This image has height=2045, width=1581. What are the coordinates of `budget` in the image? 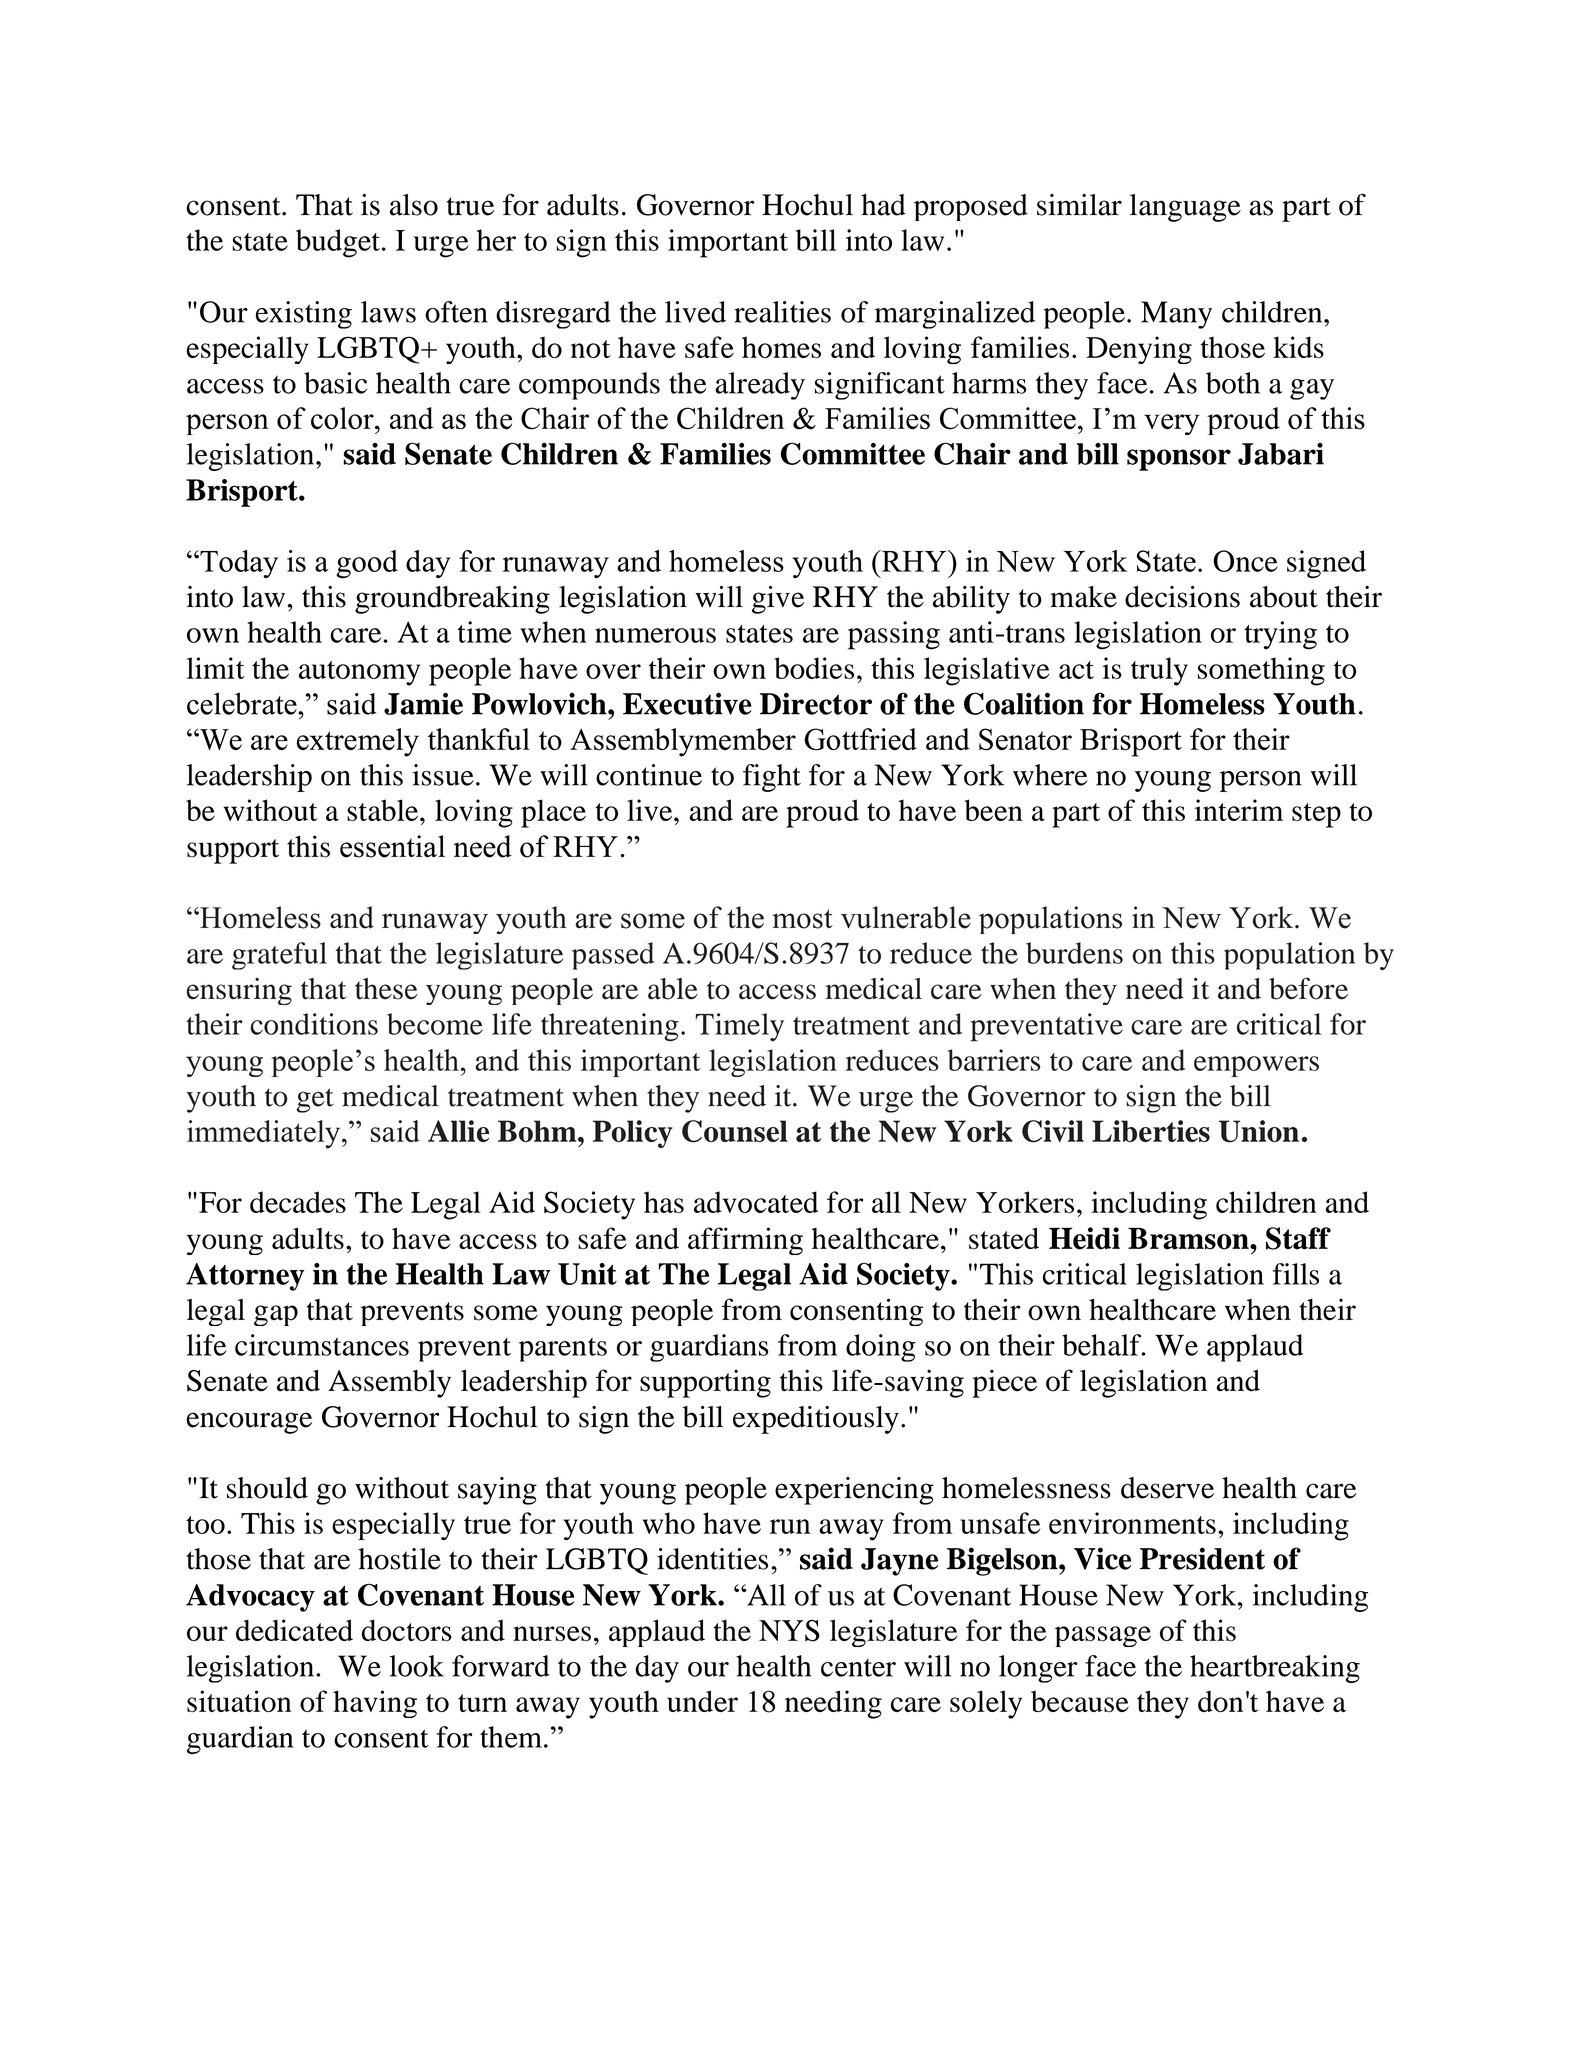 It's located at (338, 243).
